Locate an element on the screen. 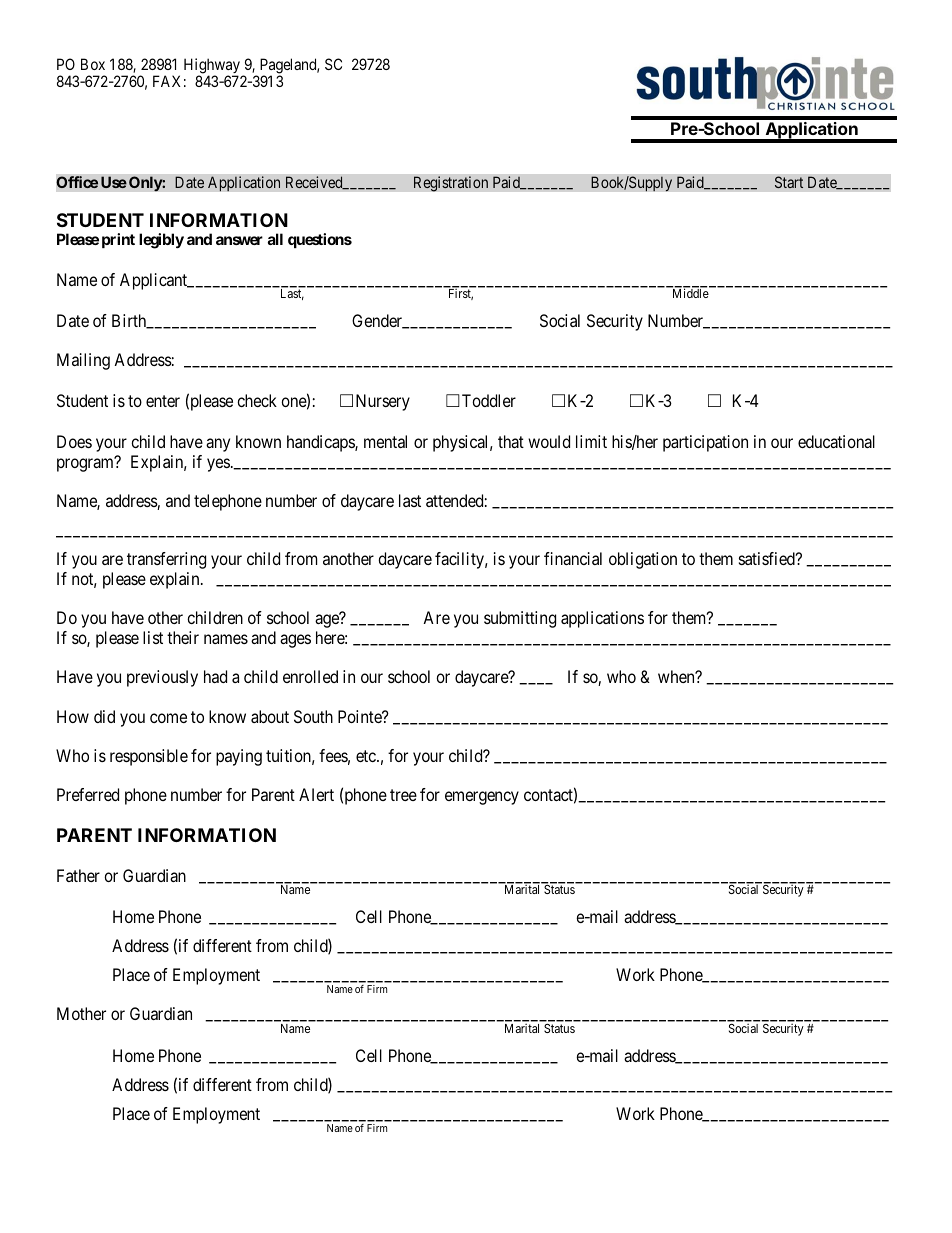 This screenshot has width=952, height=1233. that is located at coordinates (511, 441).
